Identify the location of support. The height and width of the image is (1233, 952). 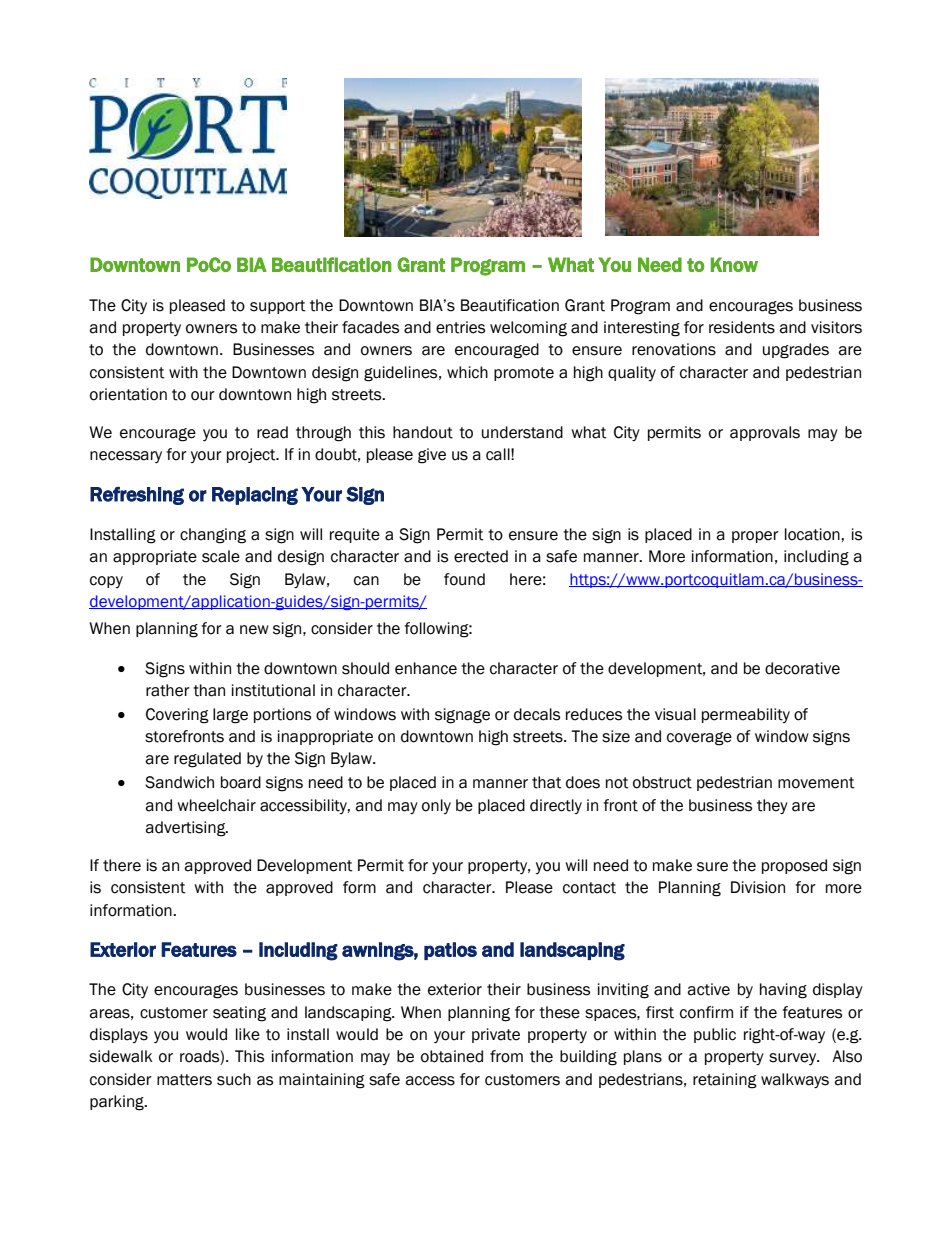
(278, 307).
